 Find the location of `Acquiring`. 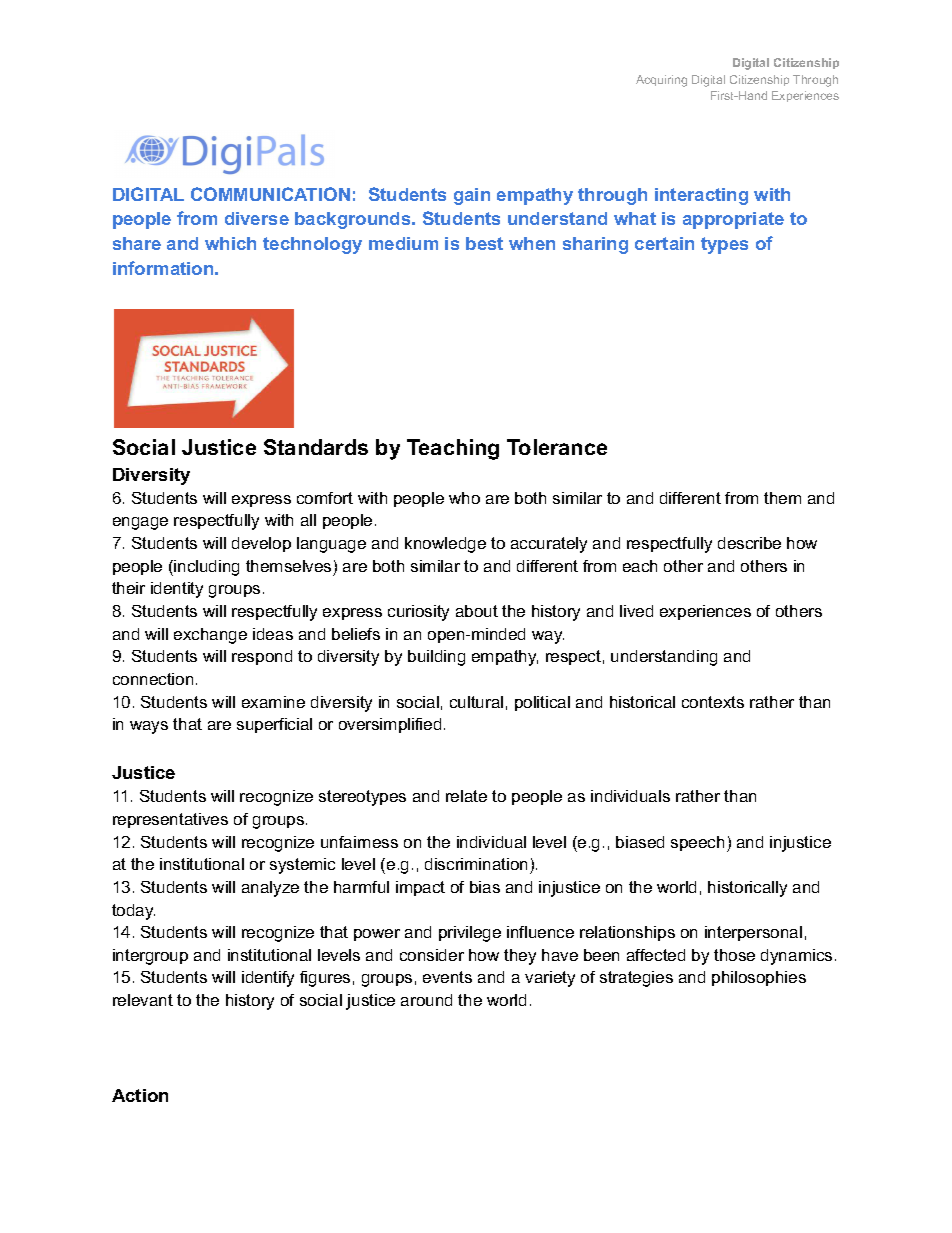

Acquiring is located at coordinates (661, 81).
